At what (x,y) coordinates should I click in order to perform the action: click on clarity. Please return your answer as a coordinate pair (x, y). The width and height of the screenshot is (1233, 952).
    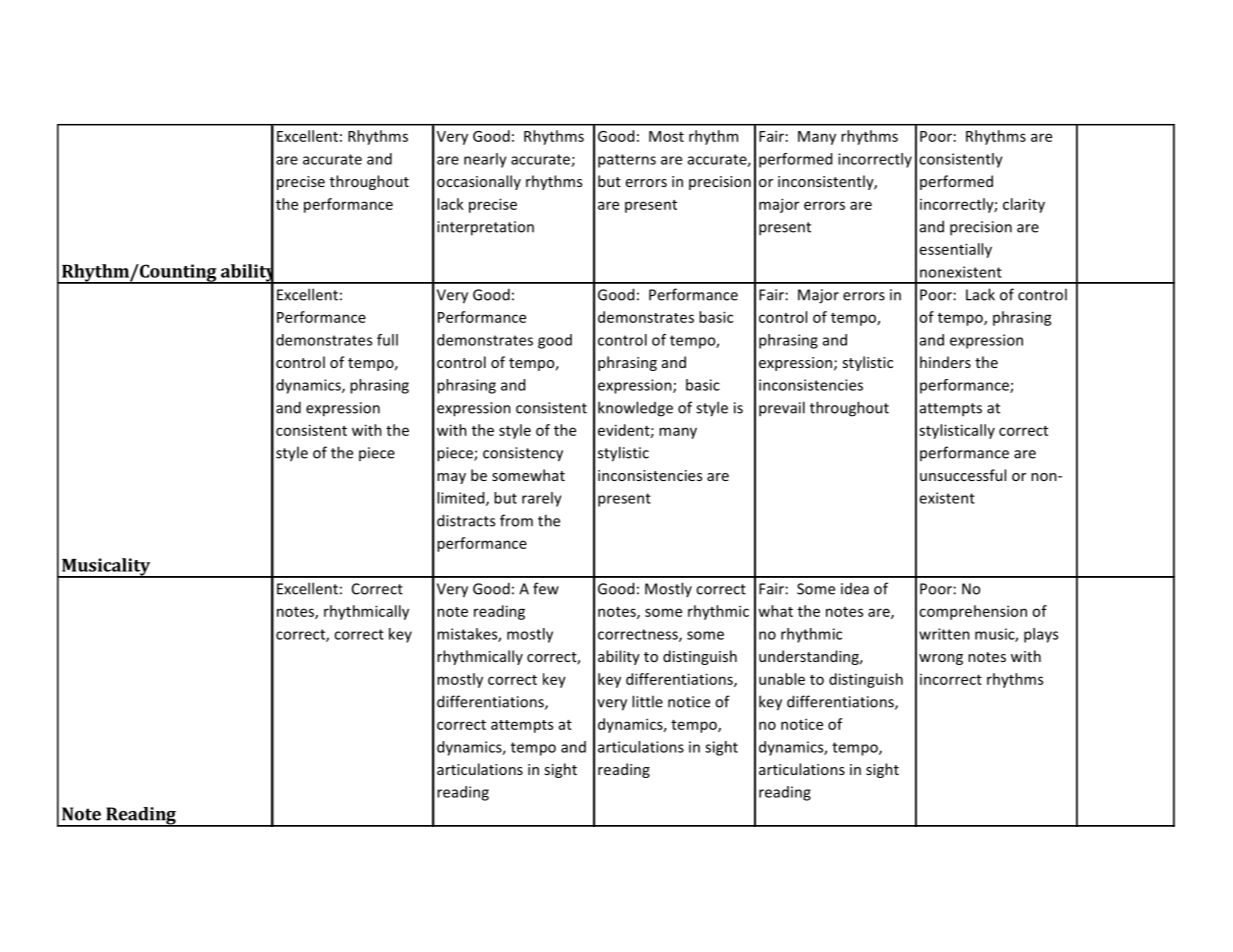
    Looking at the image, I should click on (1024, 205).
